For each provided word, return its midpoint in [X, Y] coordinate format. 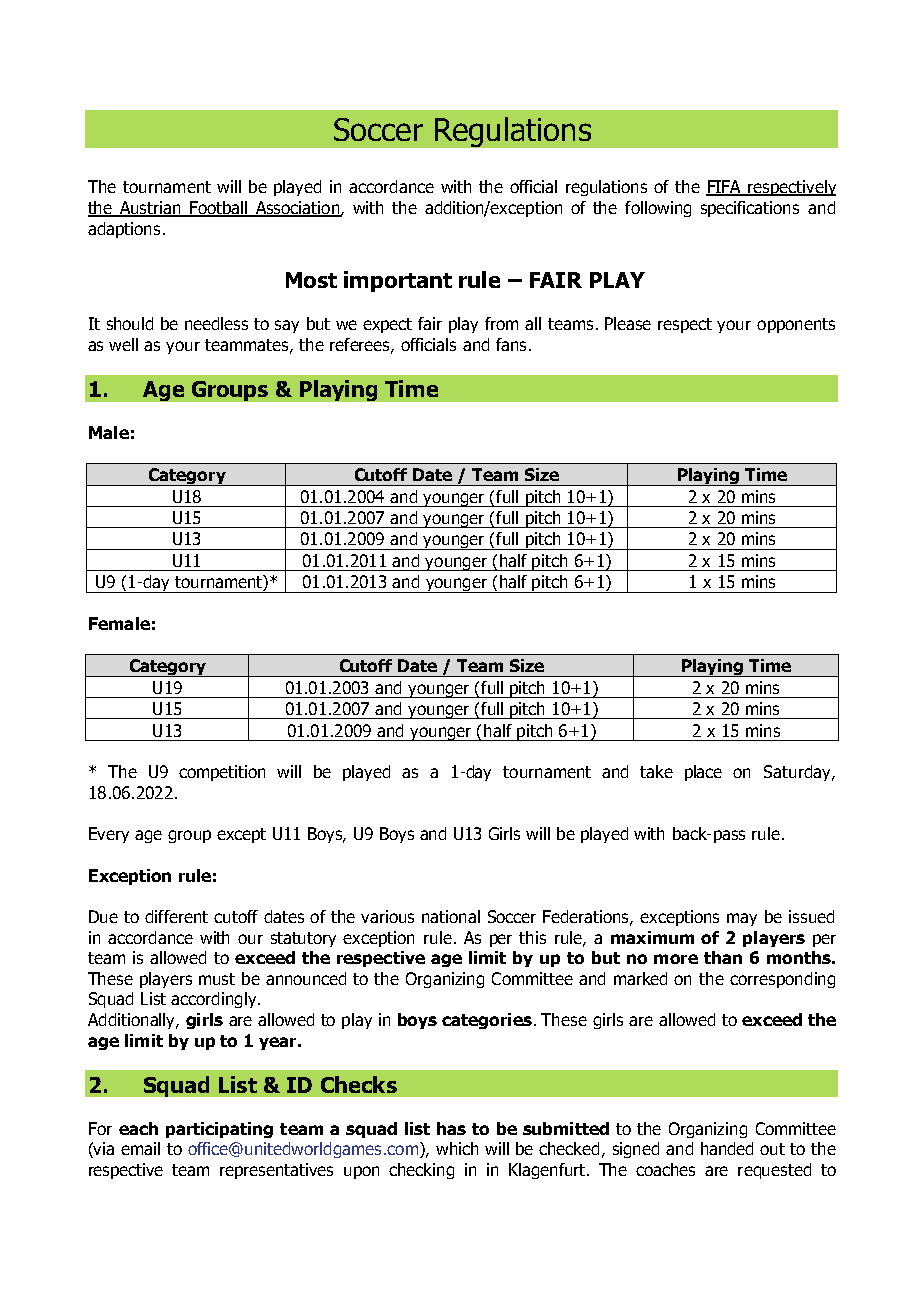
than [723, 957]
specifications [750, 209]
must [217, 979]
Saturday [798, 773]
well [123, 344]
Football [219, 209]
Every [109, 835]
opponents [796, 325]
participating [219, 1130]
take [656, 771]
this [532, 937]
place [703, 773]
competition [222, 773]
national [451, 916]
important [398, 281]
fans [511, 344]
